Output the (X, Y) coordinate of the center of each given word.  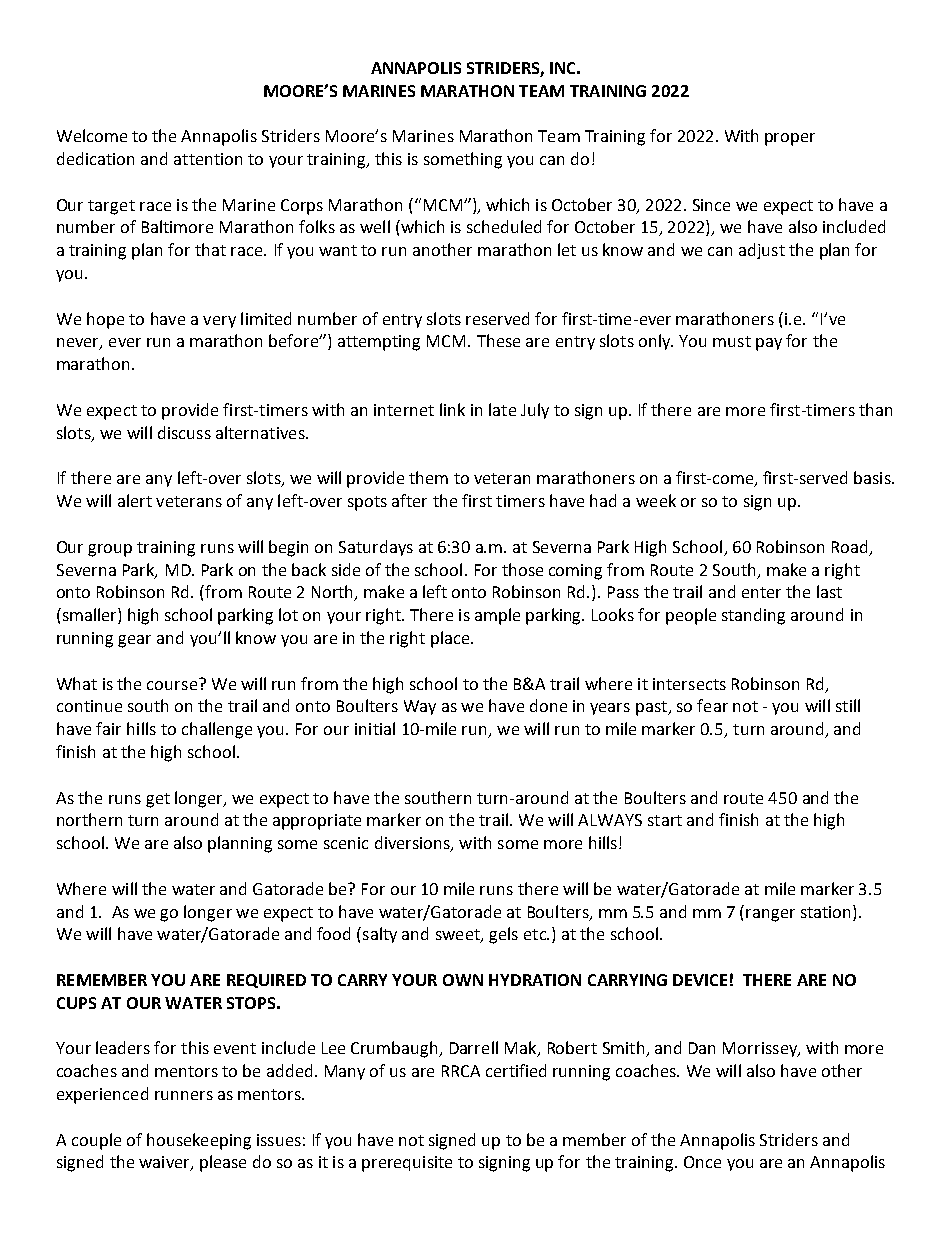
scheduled (504, 226)
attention (208, 159)
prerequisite (407, 1164)
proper (790, 139)
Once (702, 1162)
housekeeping (199, 1141)
